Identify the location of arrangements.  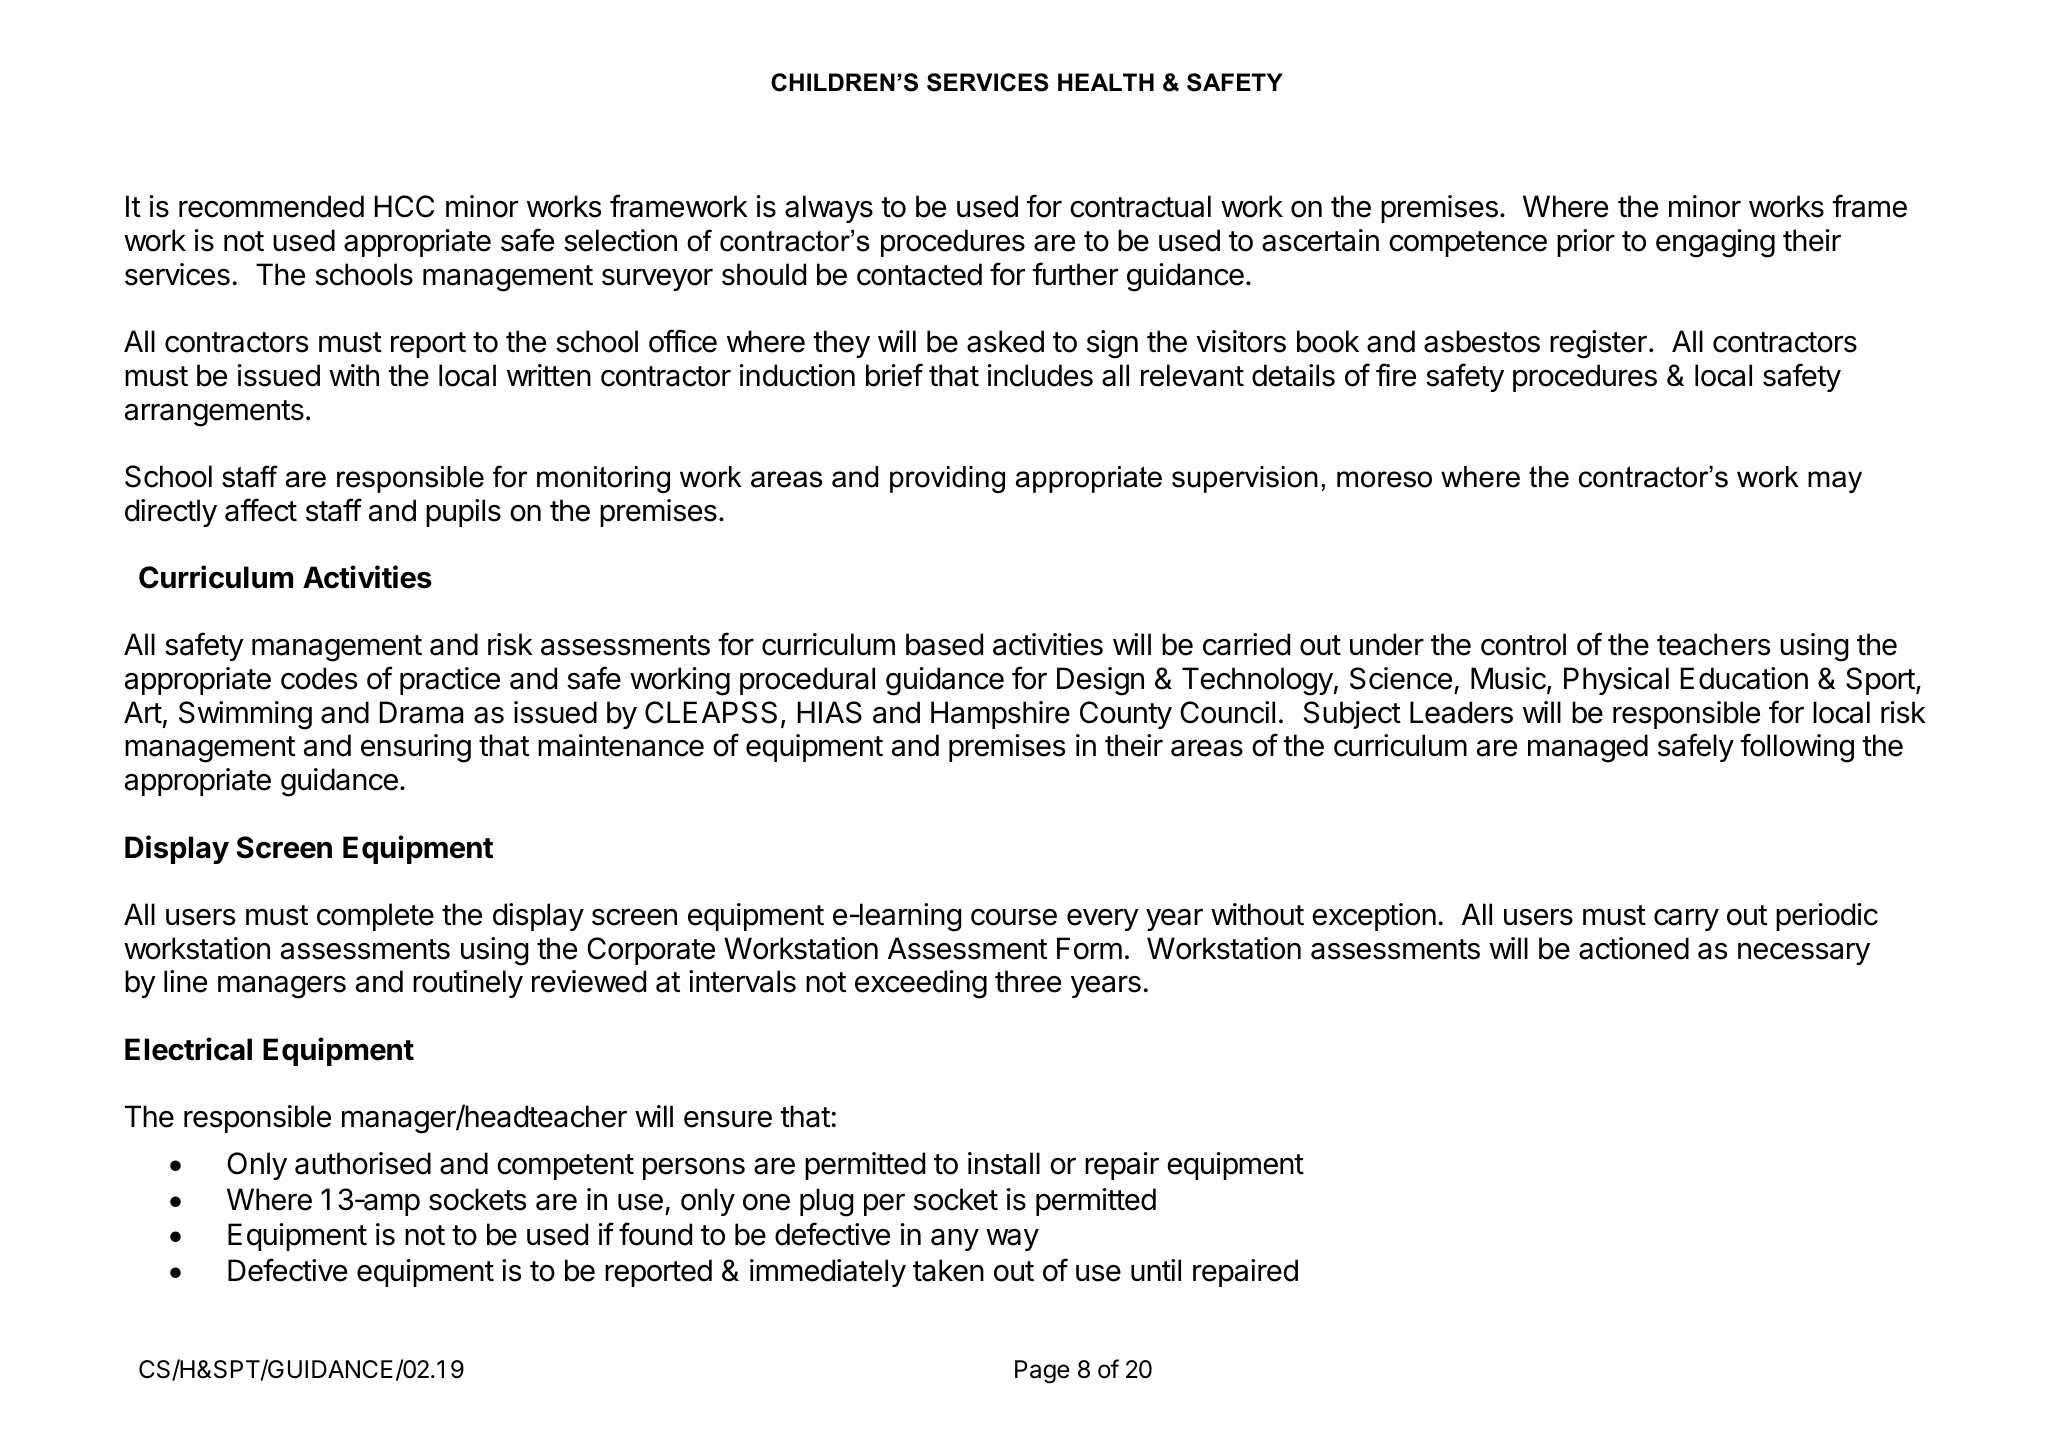
(214, 413).
